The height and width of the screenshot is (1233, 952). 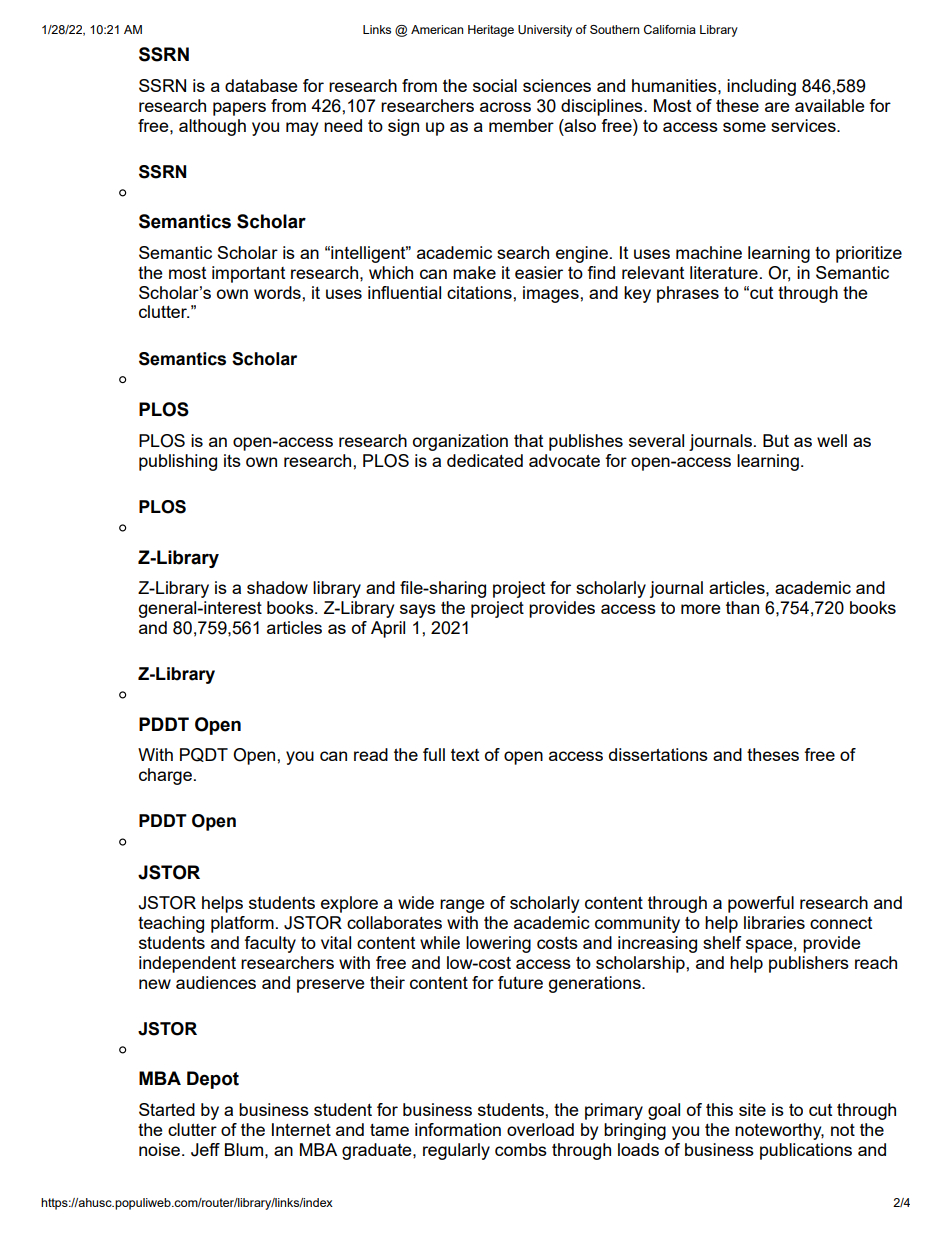 What do you see at coordinates (495, 85) in the screenshot?
I see `social` at bounding box center [495, 85].
